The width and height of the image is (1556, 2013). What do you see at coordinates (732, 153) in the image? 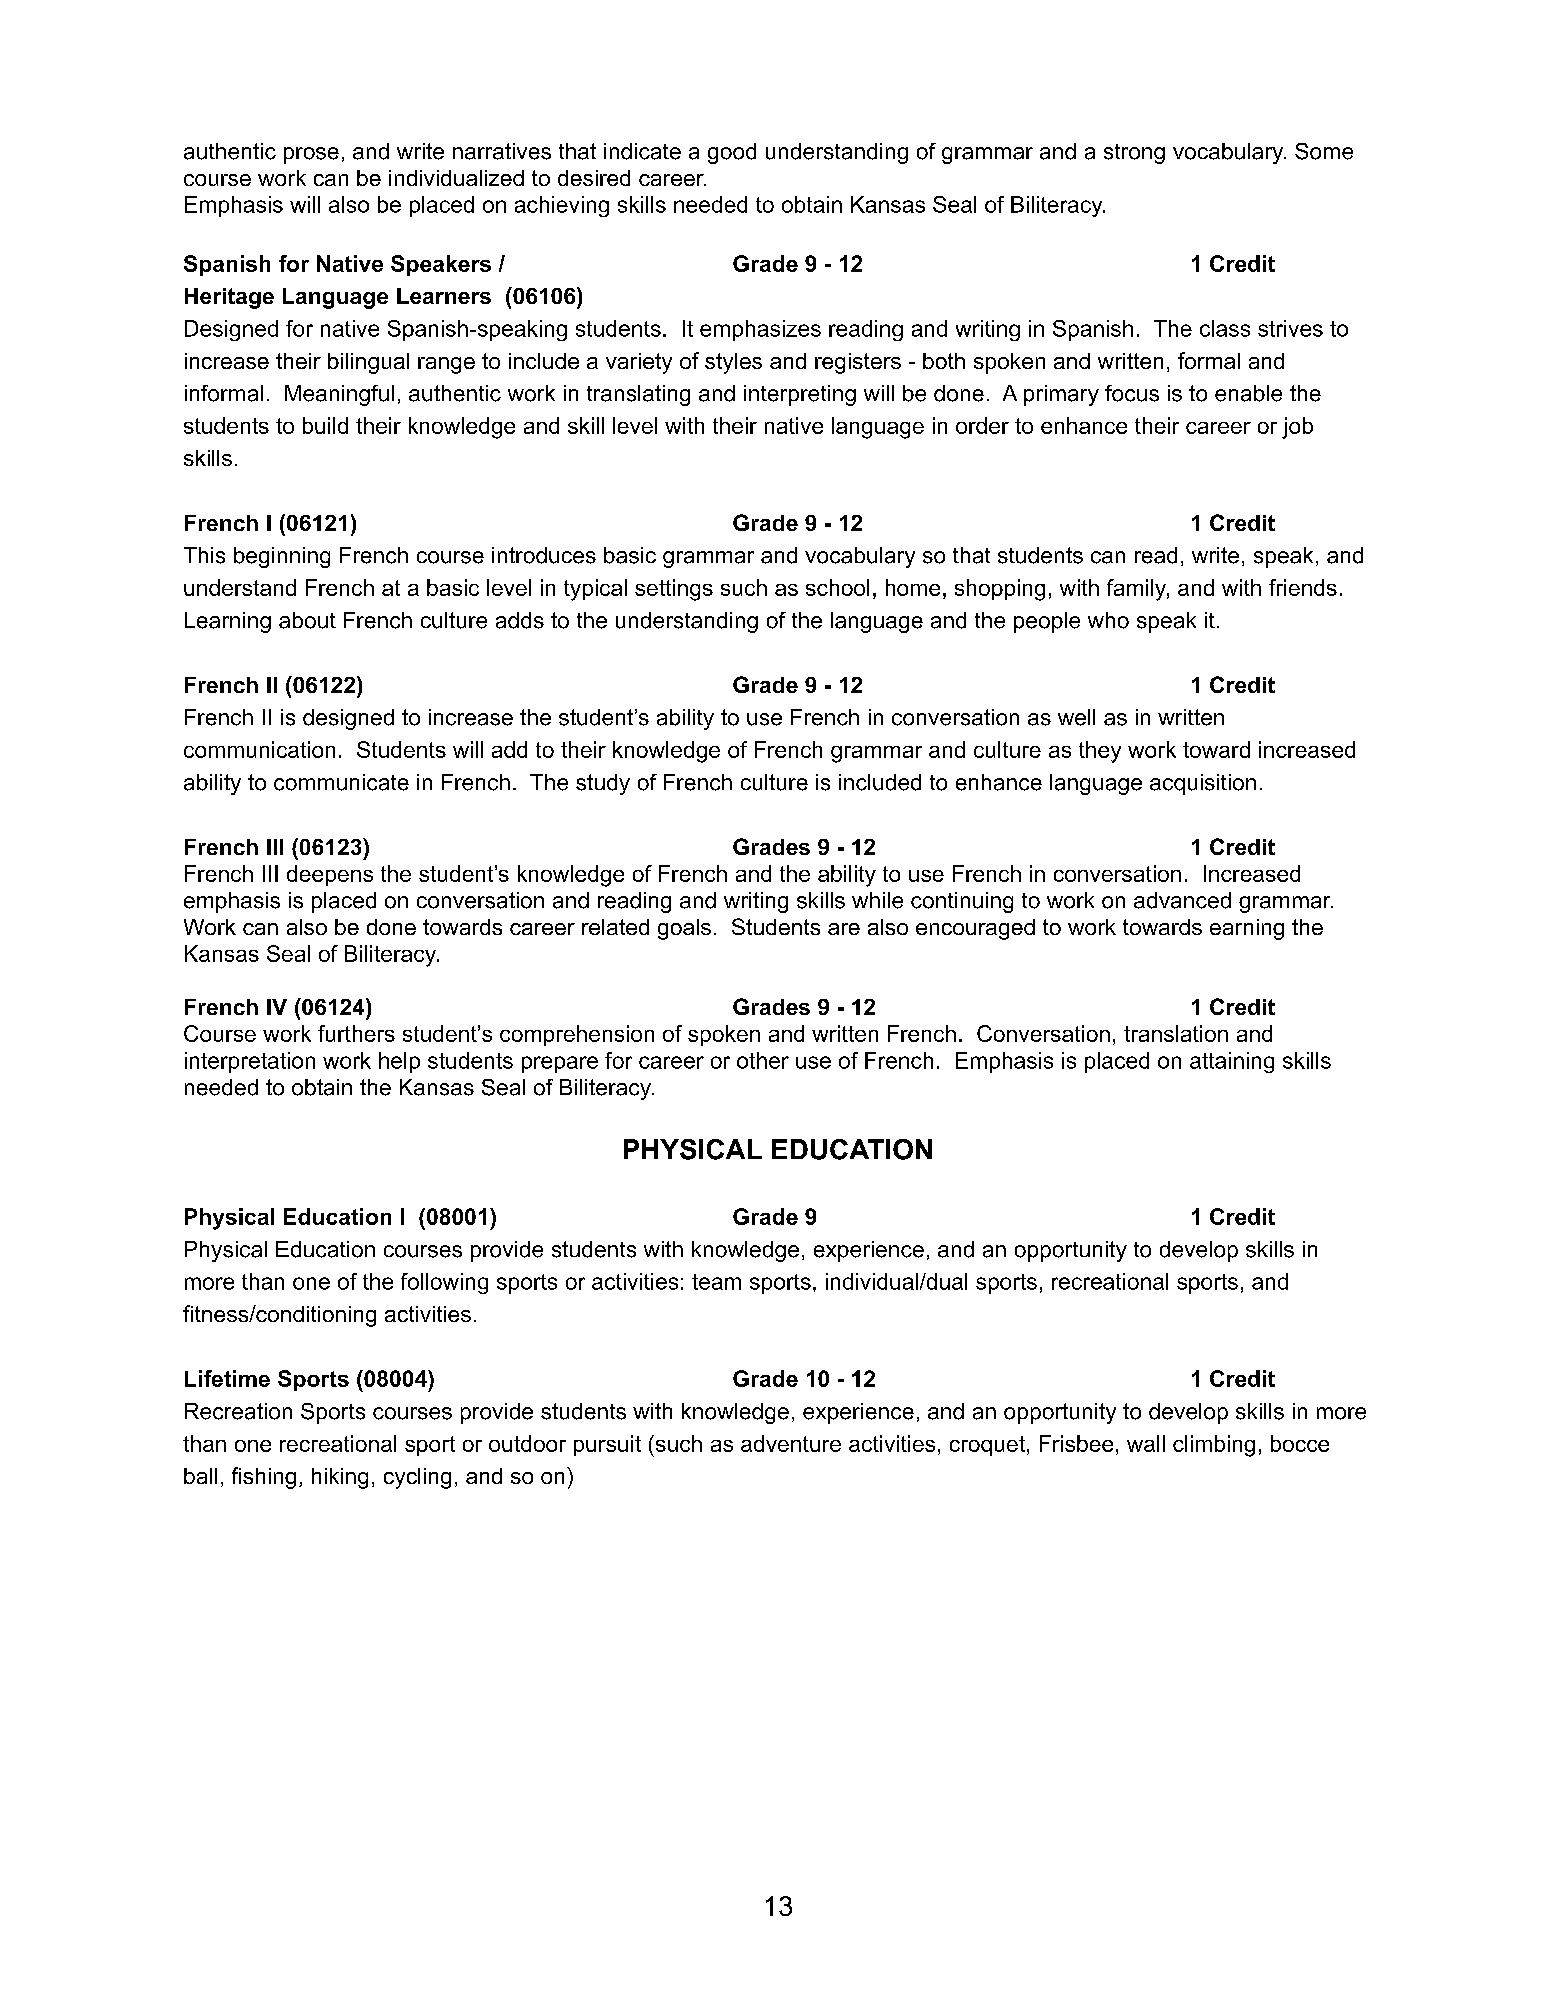
I see `good` at bounding box center [732, 153].
